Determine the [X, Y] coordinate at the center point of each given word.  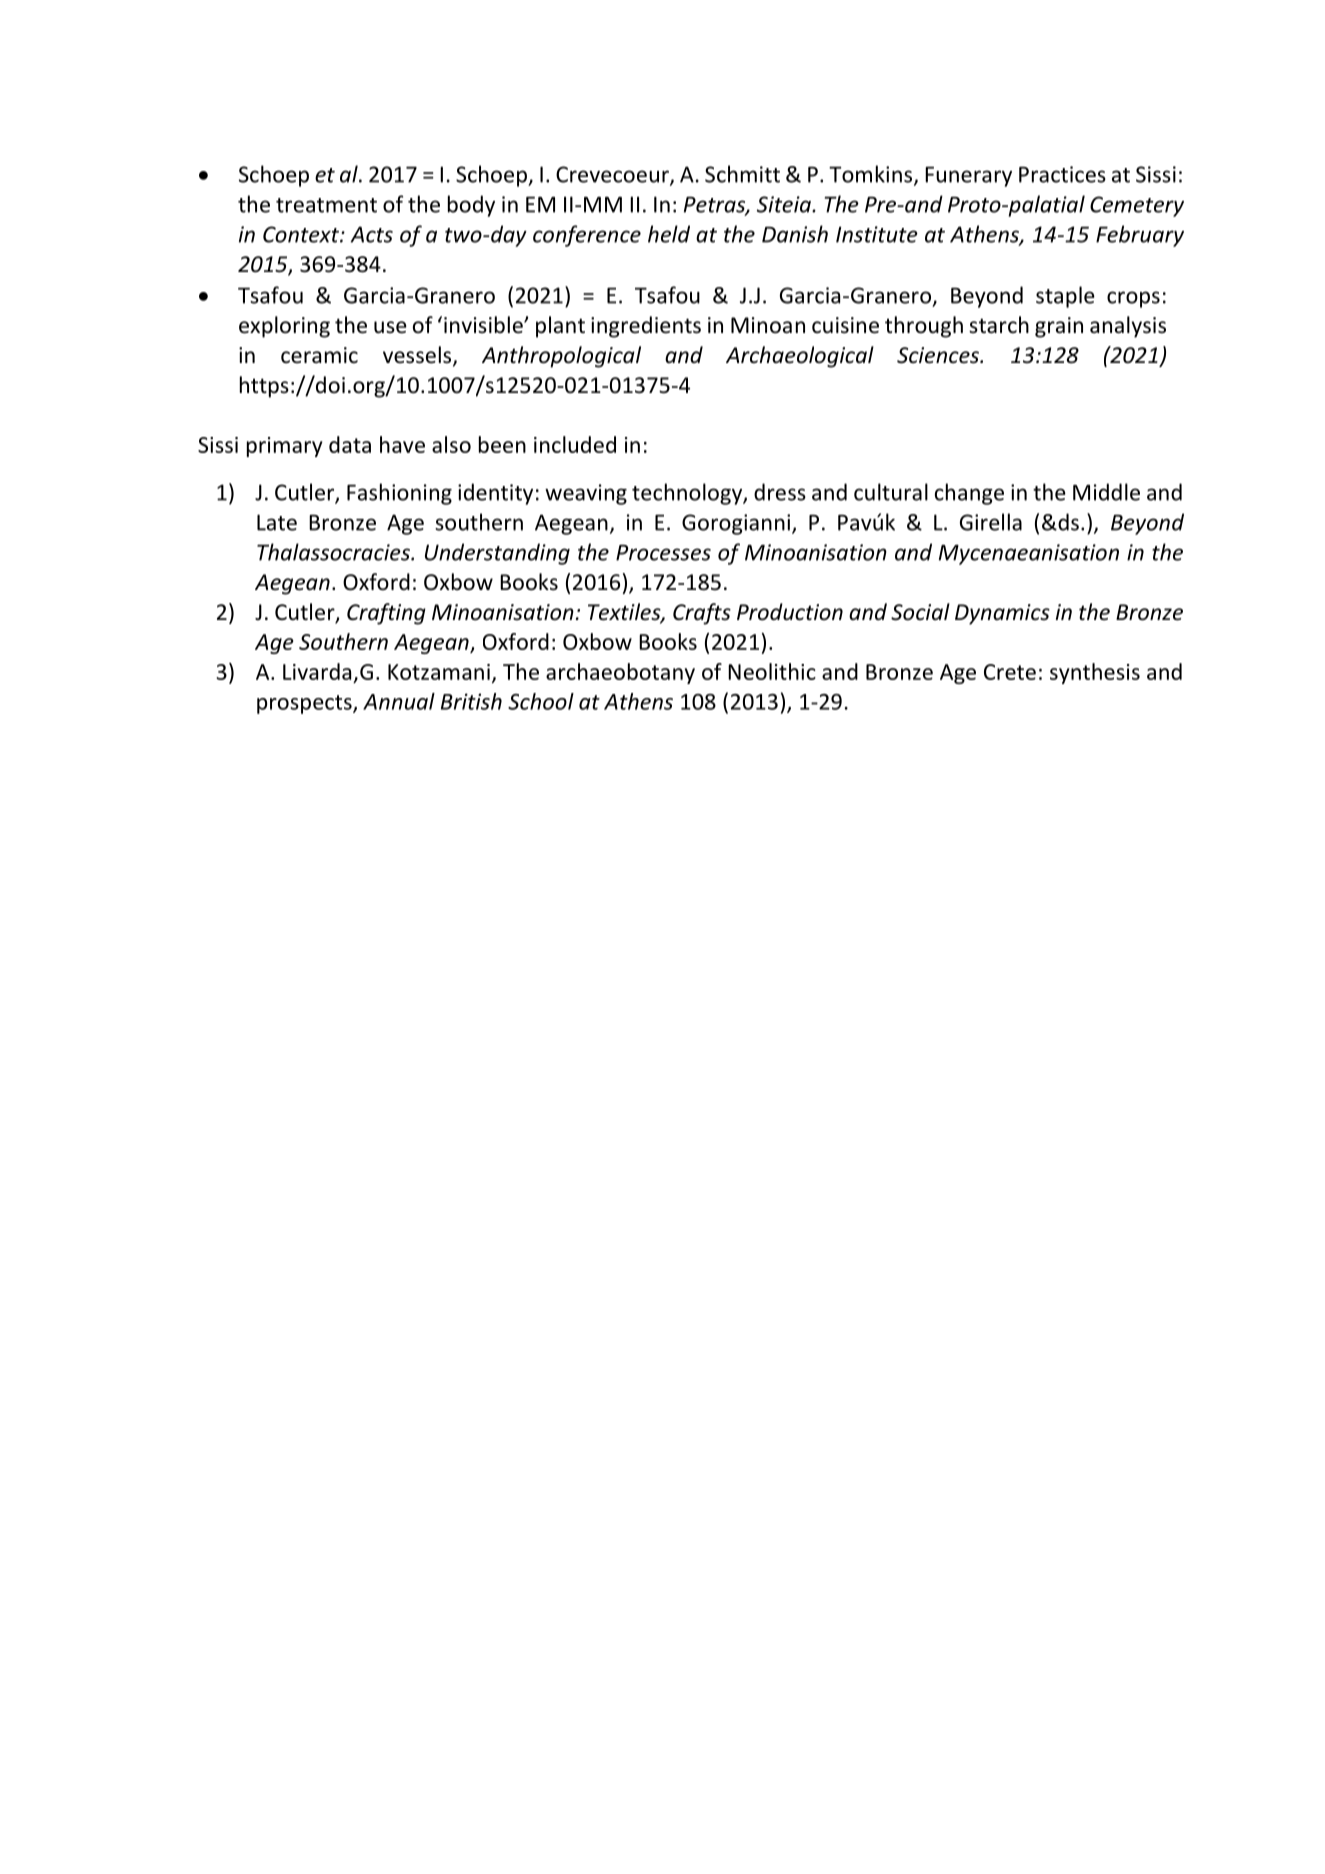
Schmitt [742, 174]
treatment [326, 205]
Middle [1106, 492]
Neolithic [772, 671]
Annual [399, 701]
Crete [1010, 672]
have [402, 444]
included [575, 444]
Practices [1062, 174]
